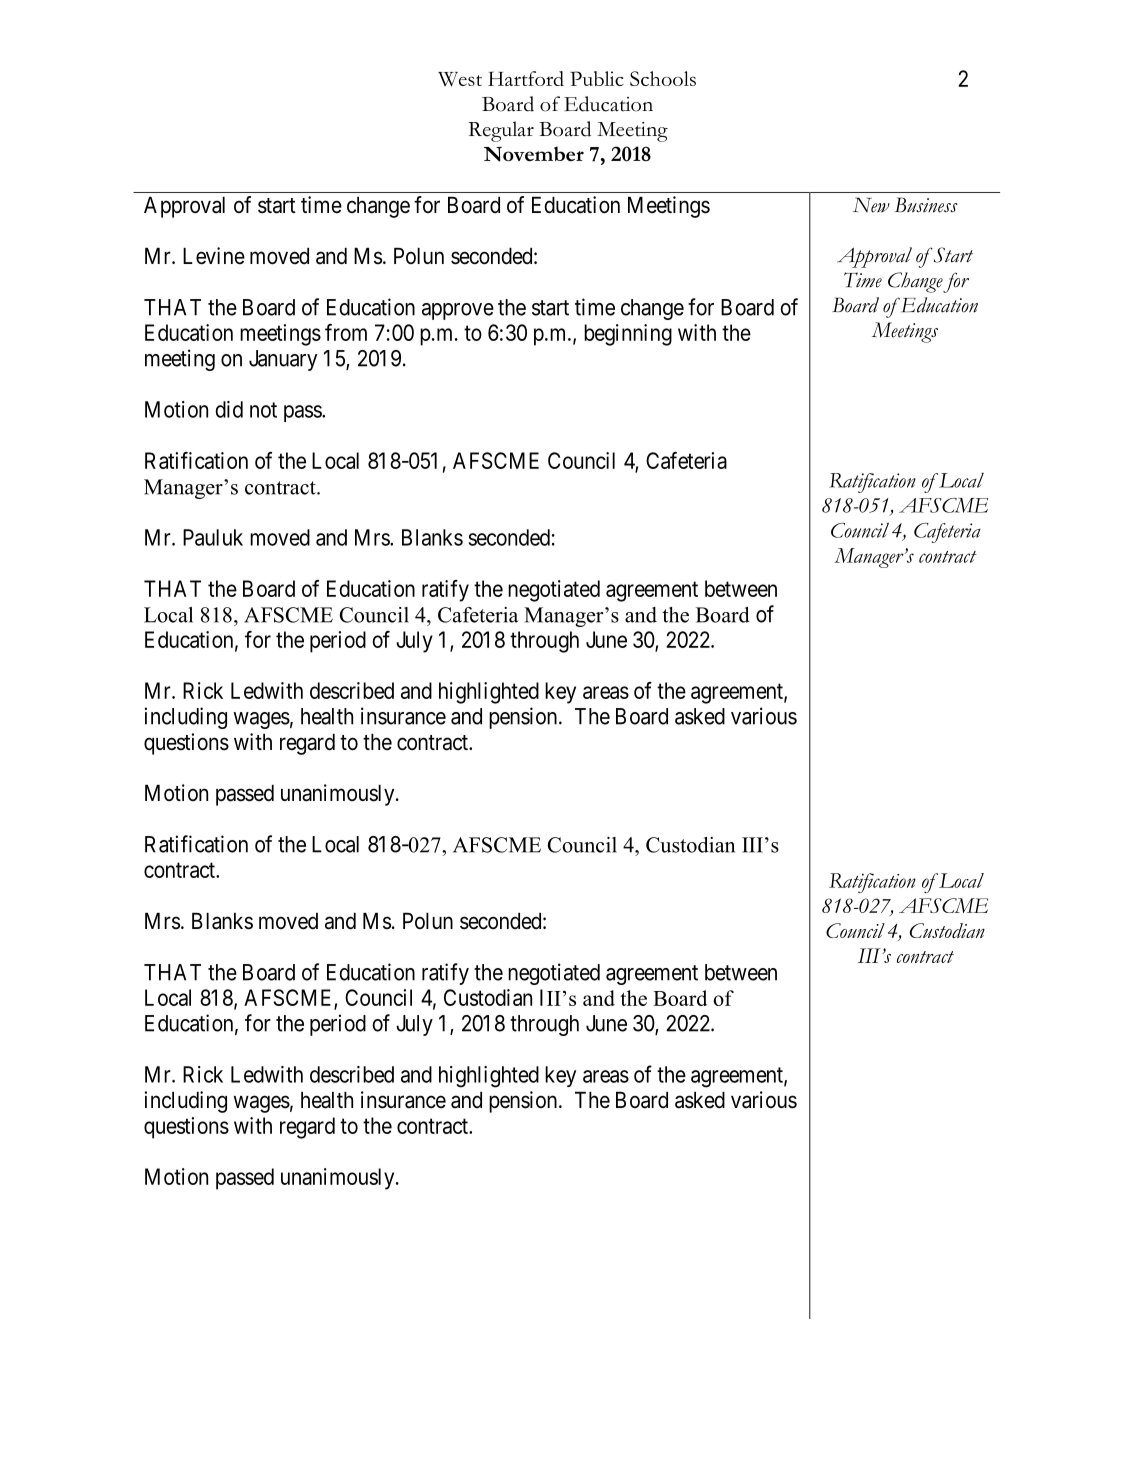  What do you see at coordinates (871, 205) in the document?
I see `New` at bounding box center [871, 205].
